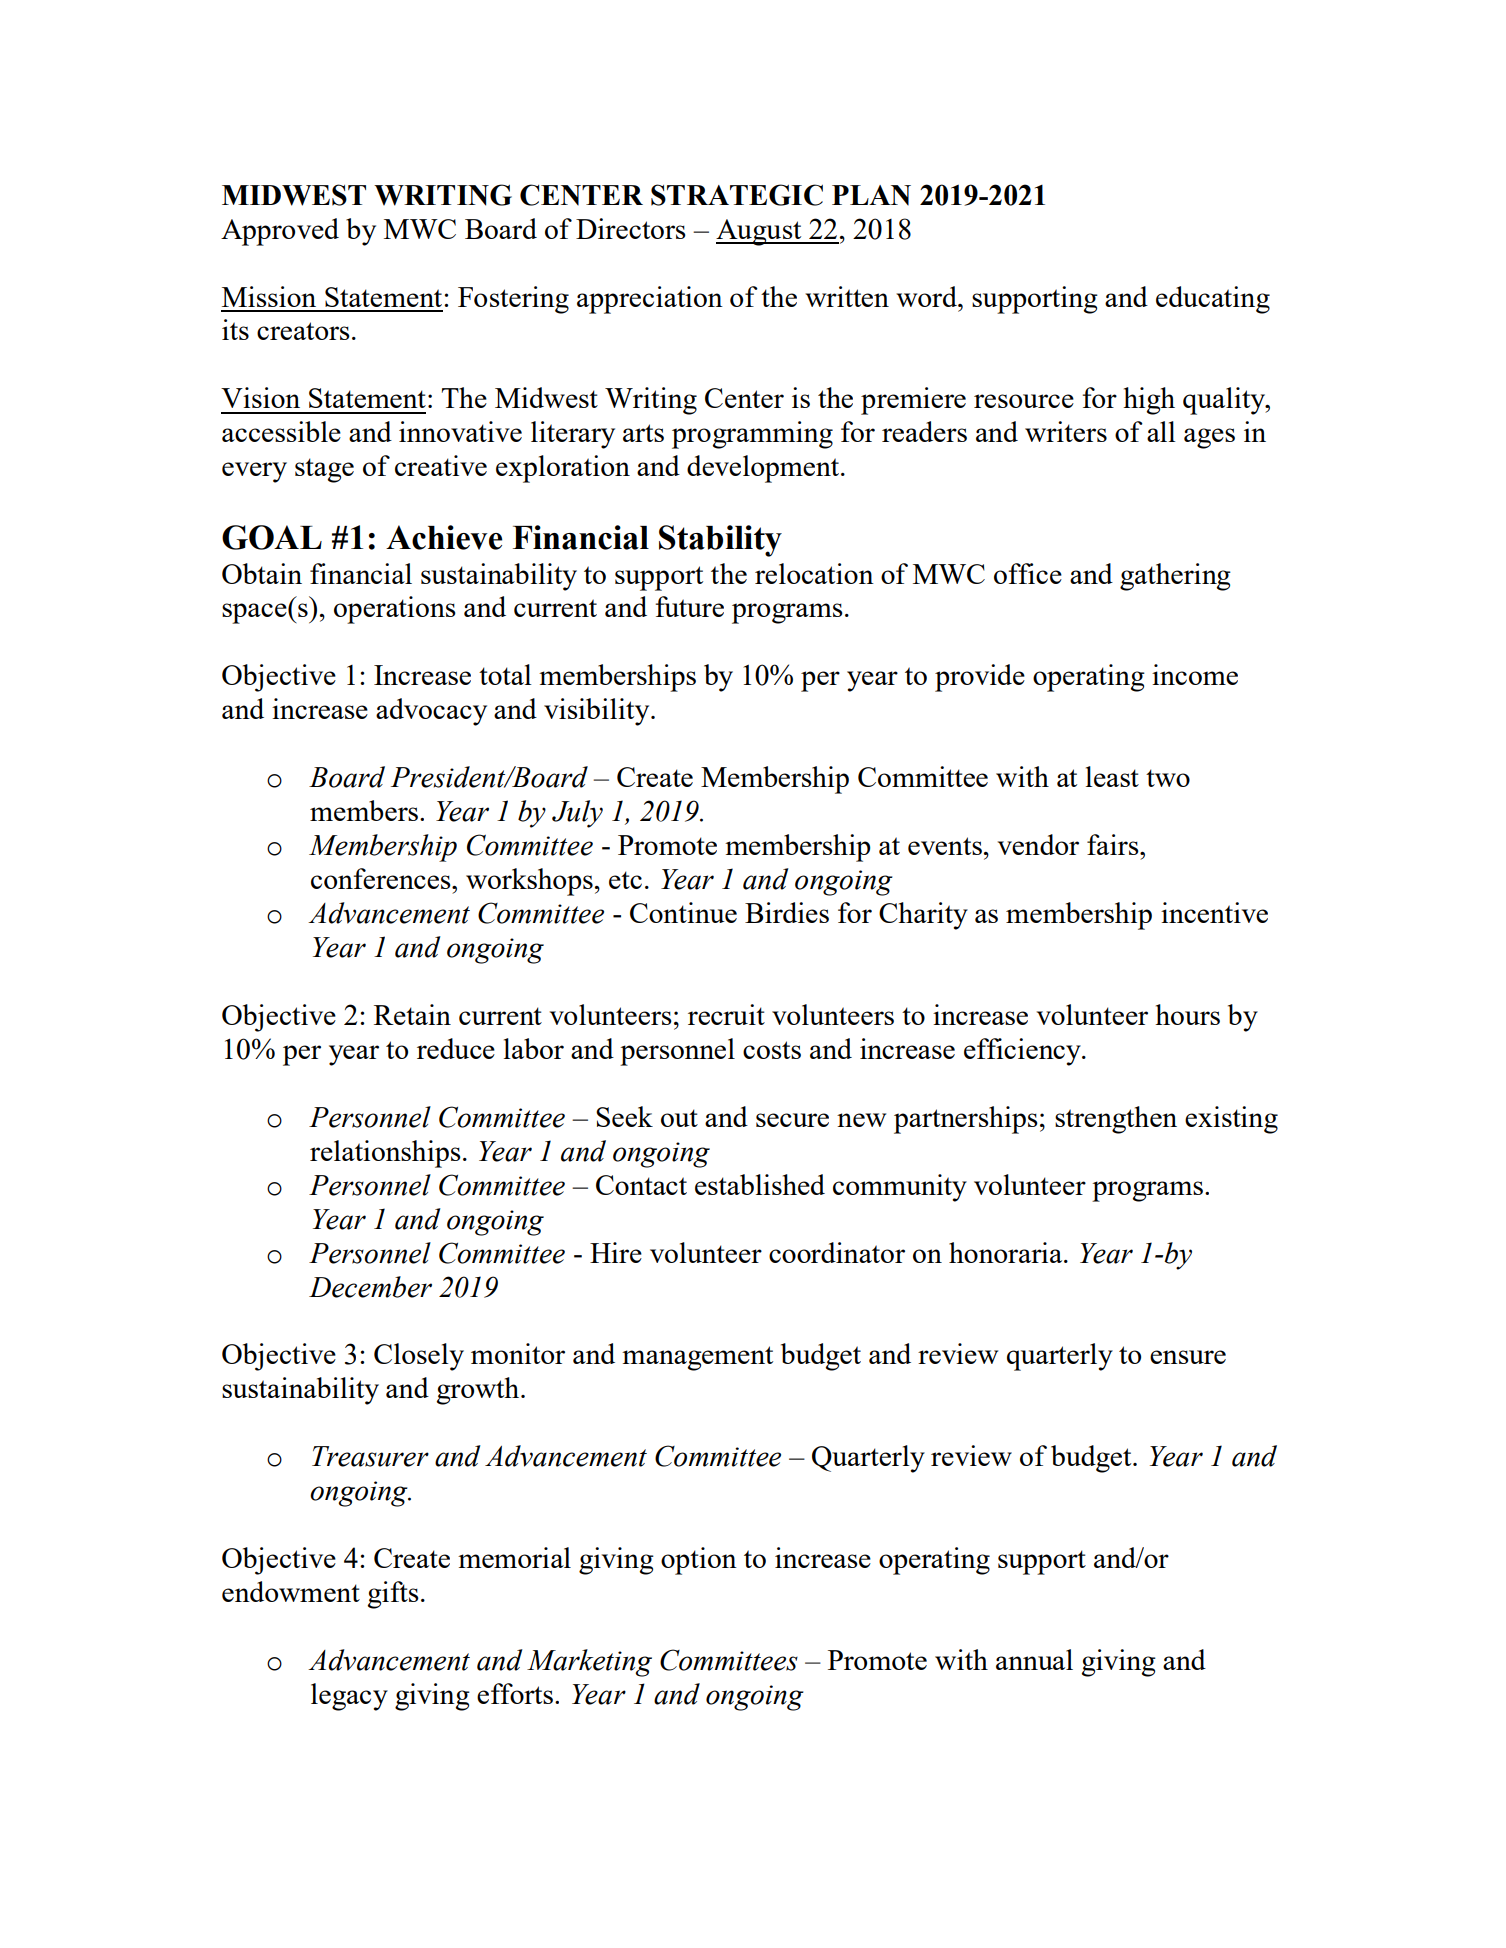  I want to click on operations, so click(395, 610).
